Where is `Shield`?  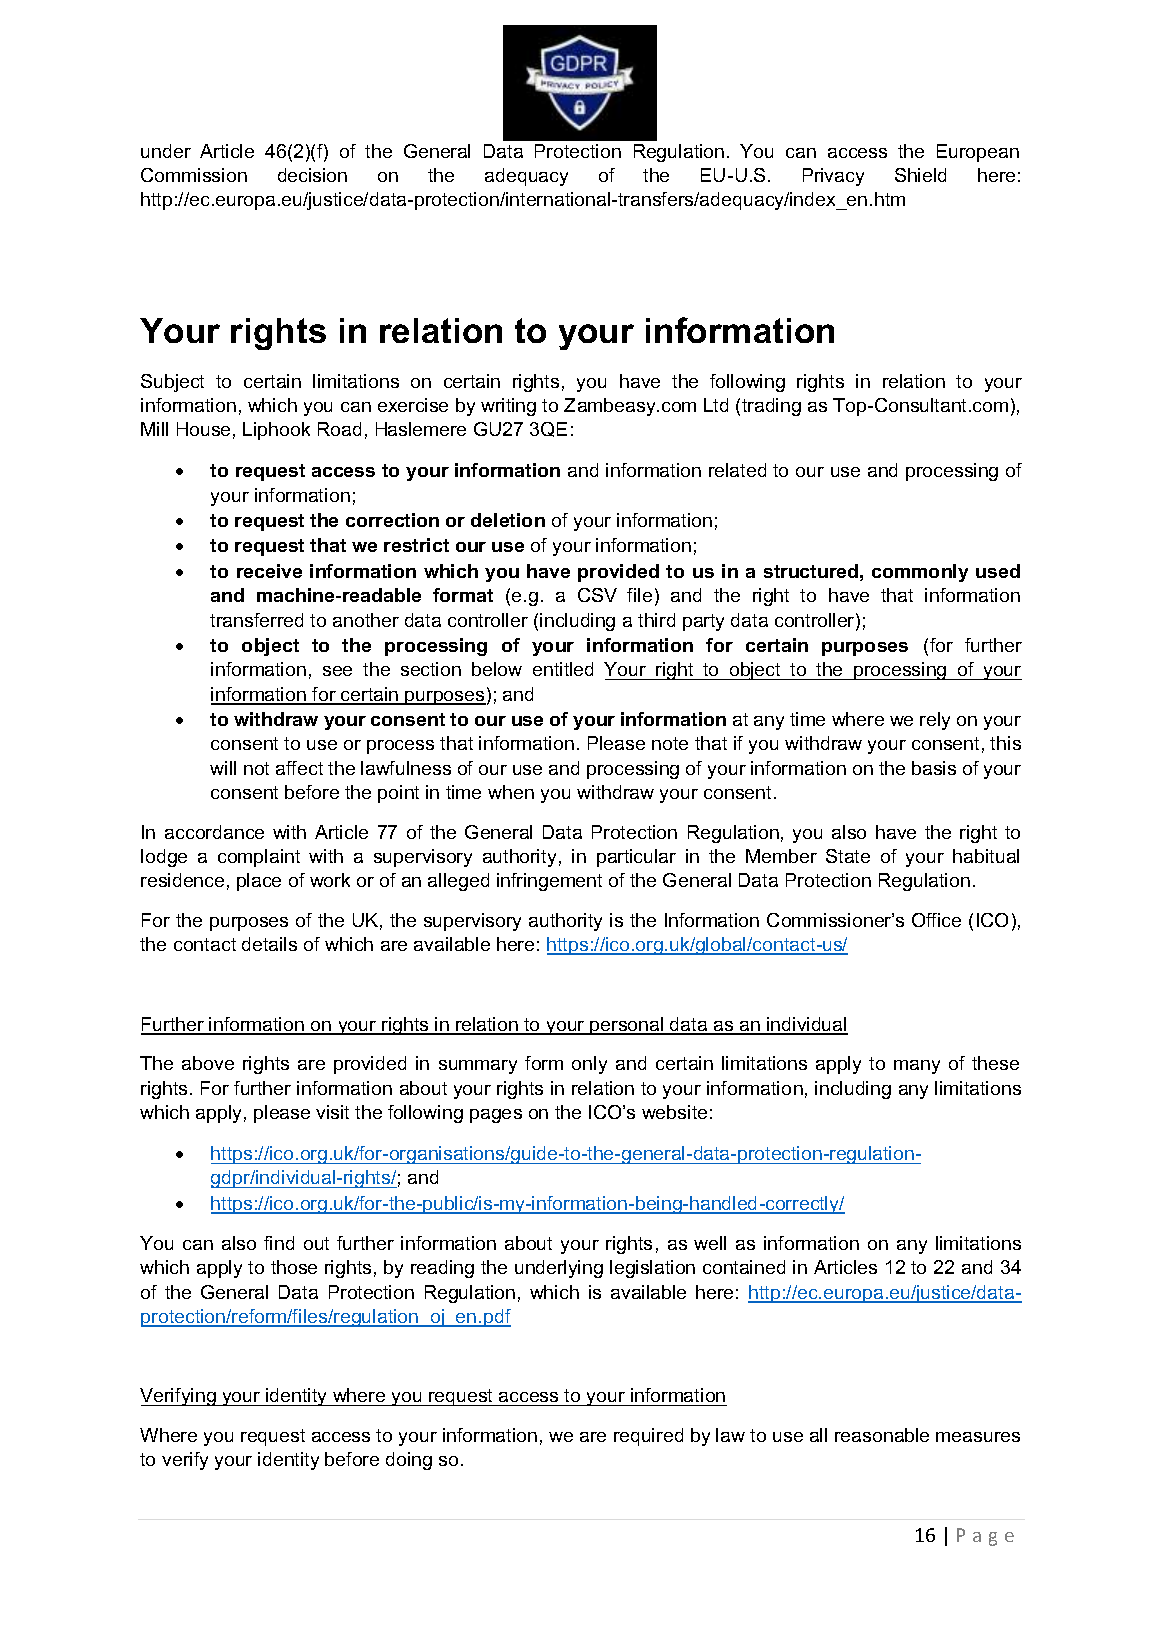
Shield is located at coordinates (920, 175).
